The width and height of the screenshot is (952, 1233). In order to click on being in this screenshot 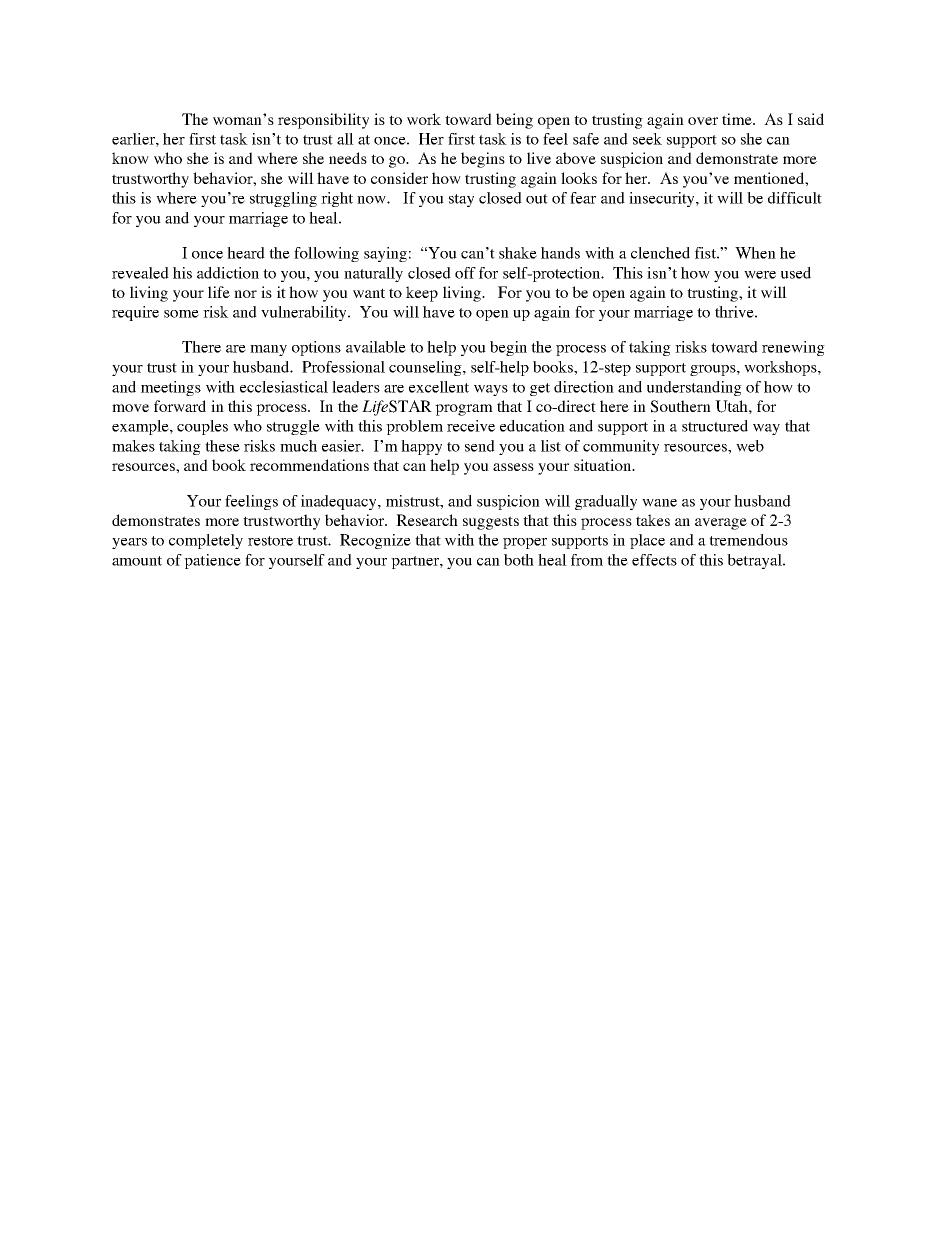, I will do `click(514, 121)`.
